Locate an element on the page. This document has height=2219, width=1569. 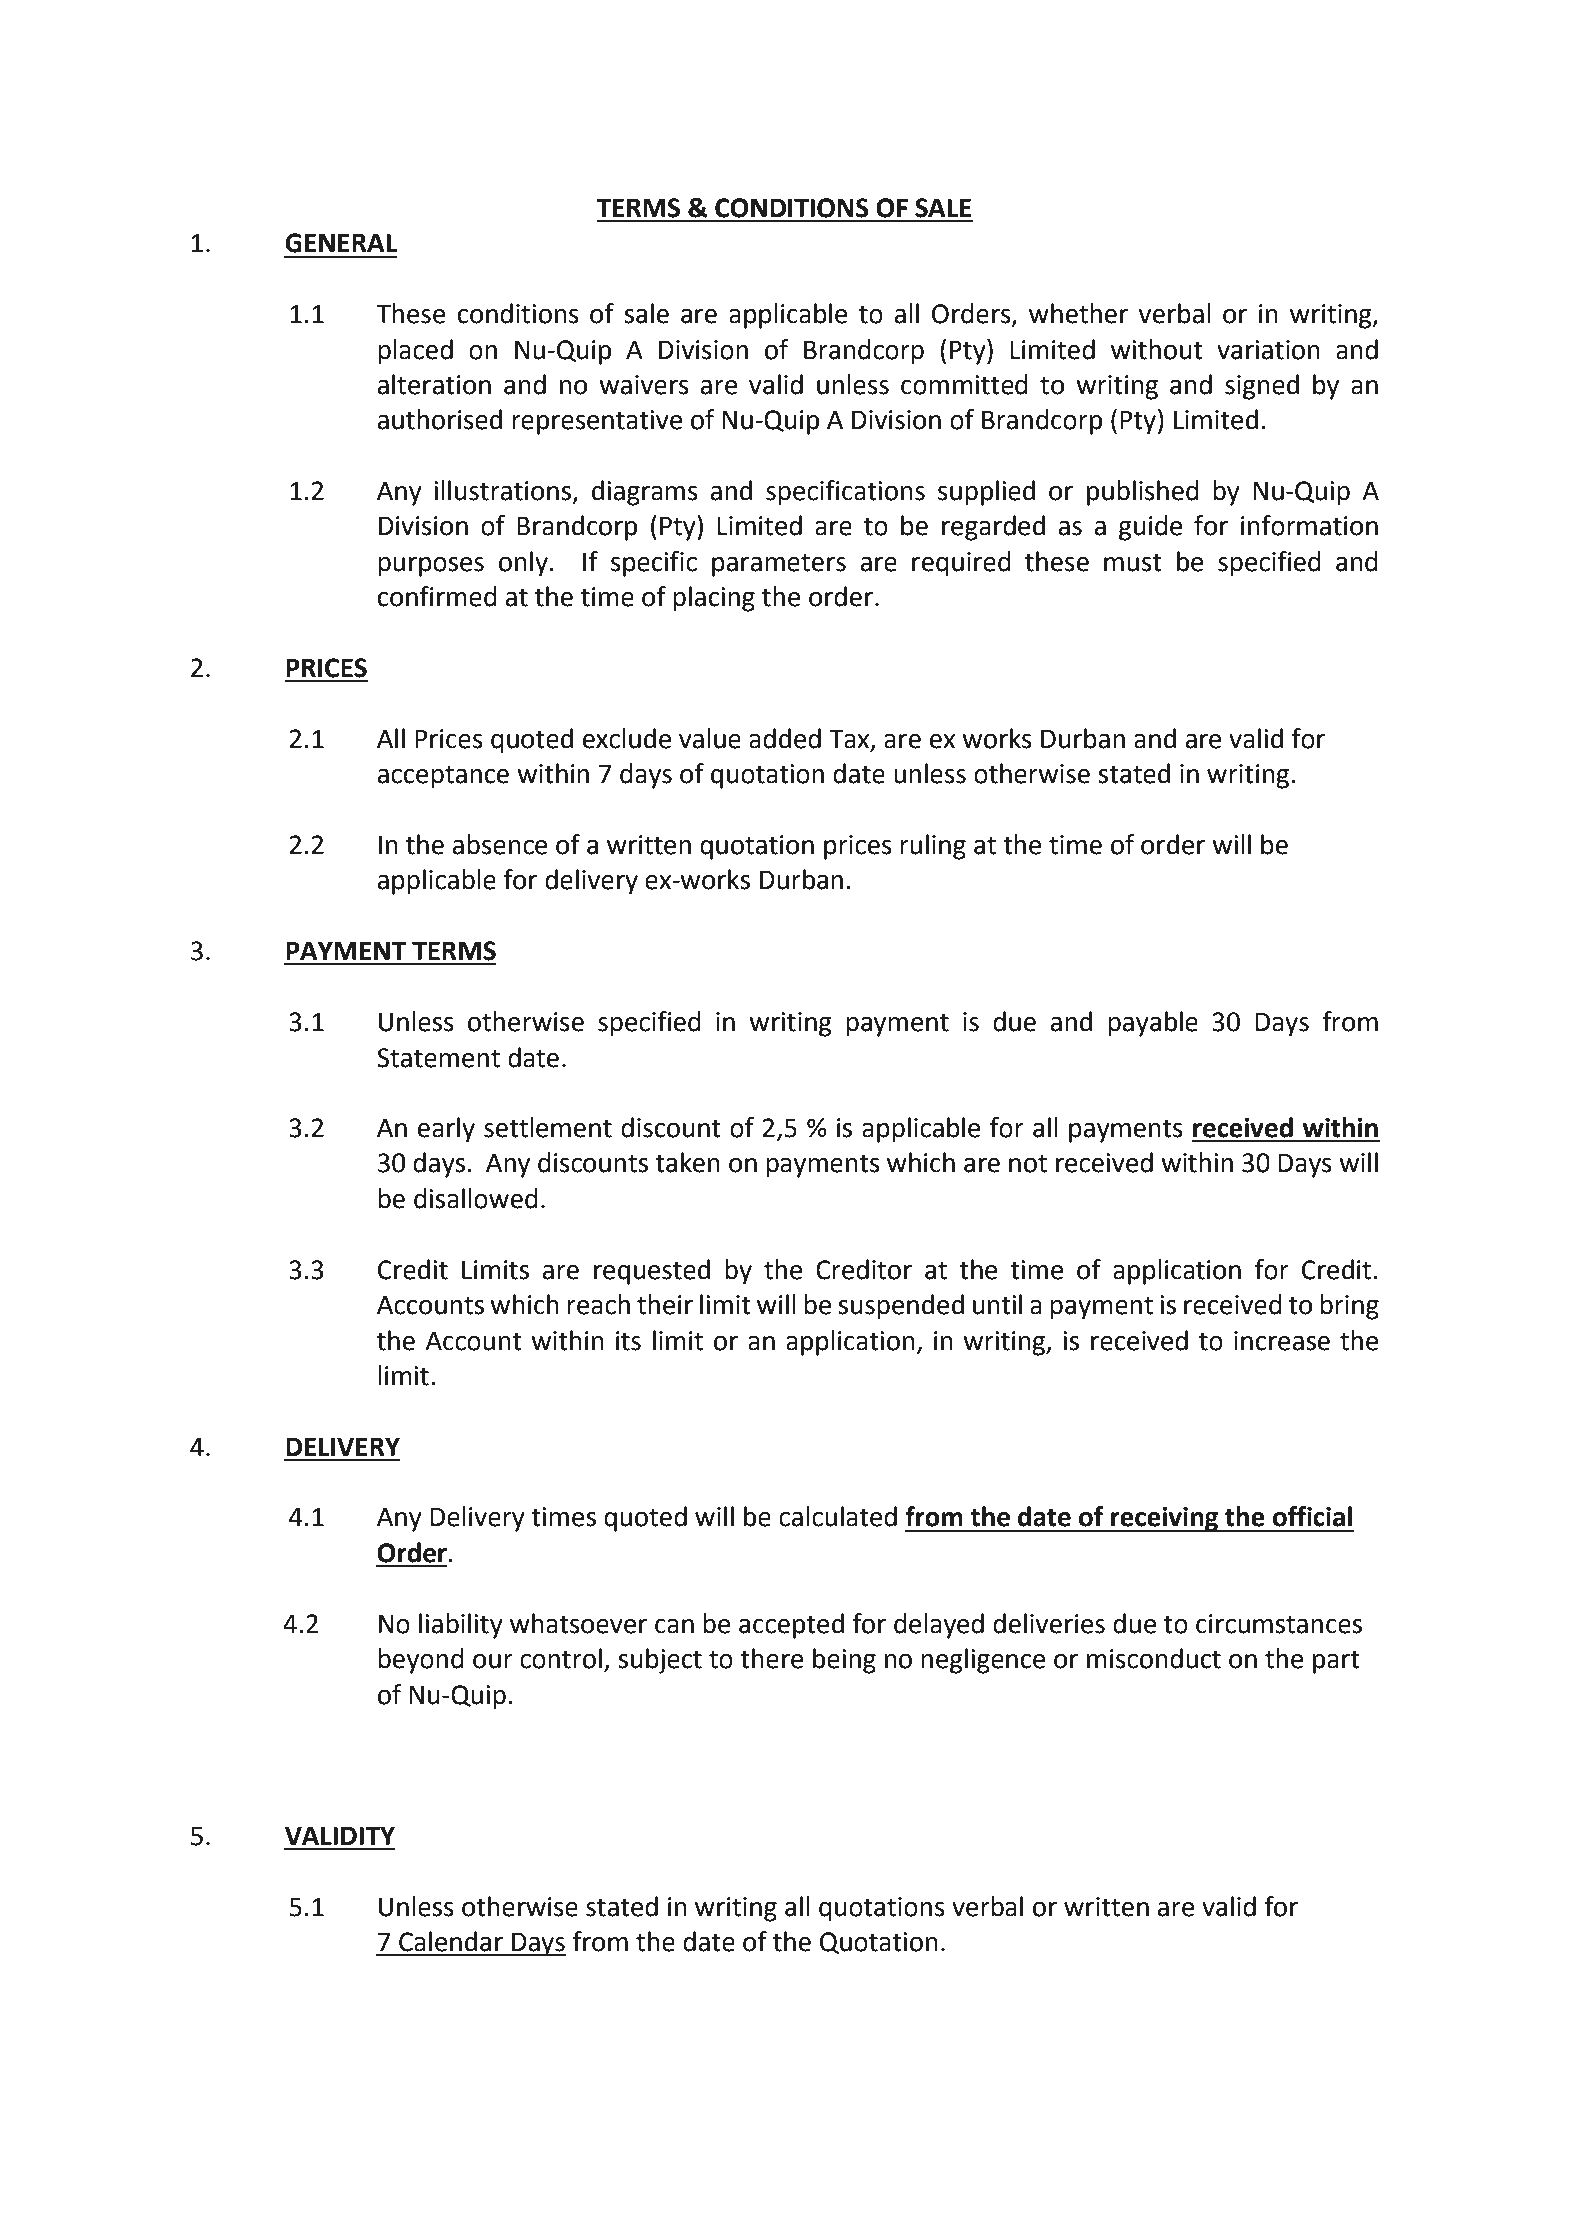
ruling is located at coordinates (933, 847).
